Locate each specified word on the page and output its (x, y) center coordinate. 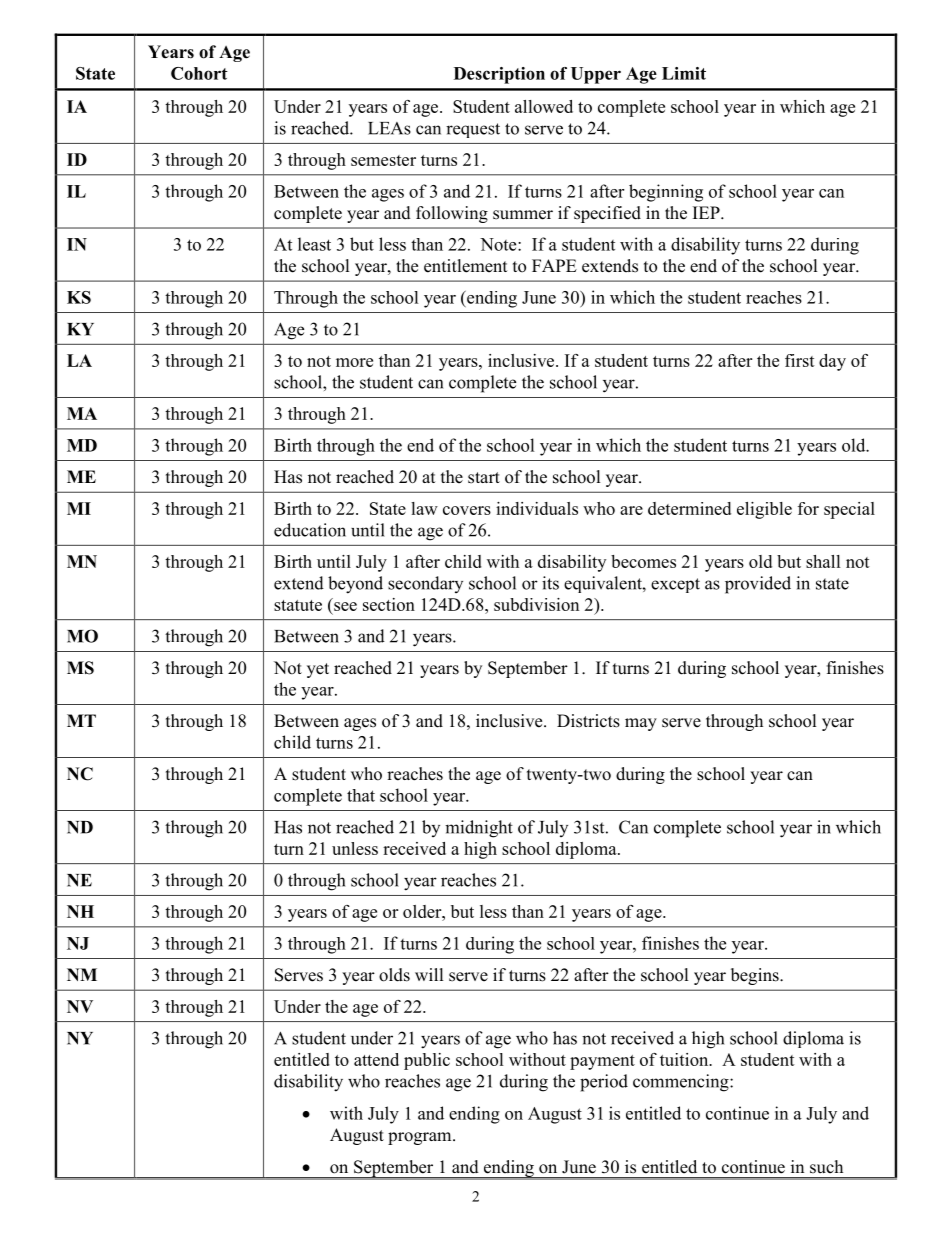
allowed (544, 106)
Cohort (199, 73)
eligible (764, 510)
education (310, 530)
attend (376, 1059)
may (641, 724)
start (484, 478)
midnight (479, 829)
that (361, 795)
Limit (684, 73)
